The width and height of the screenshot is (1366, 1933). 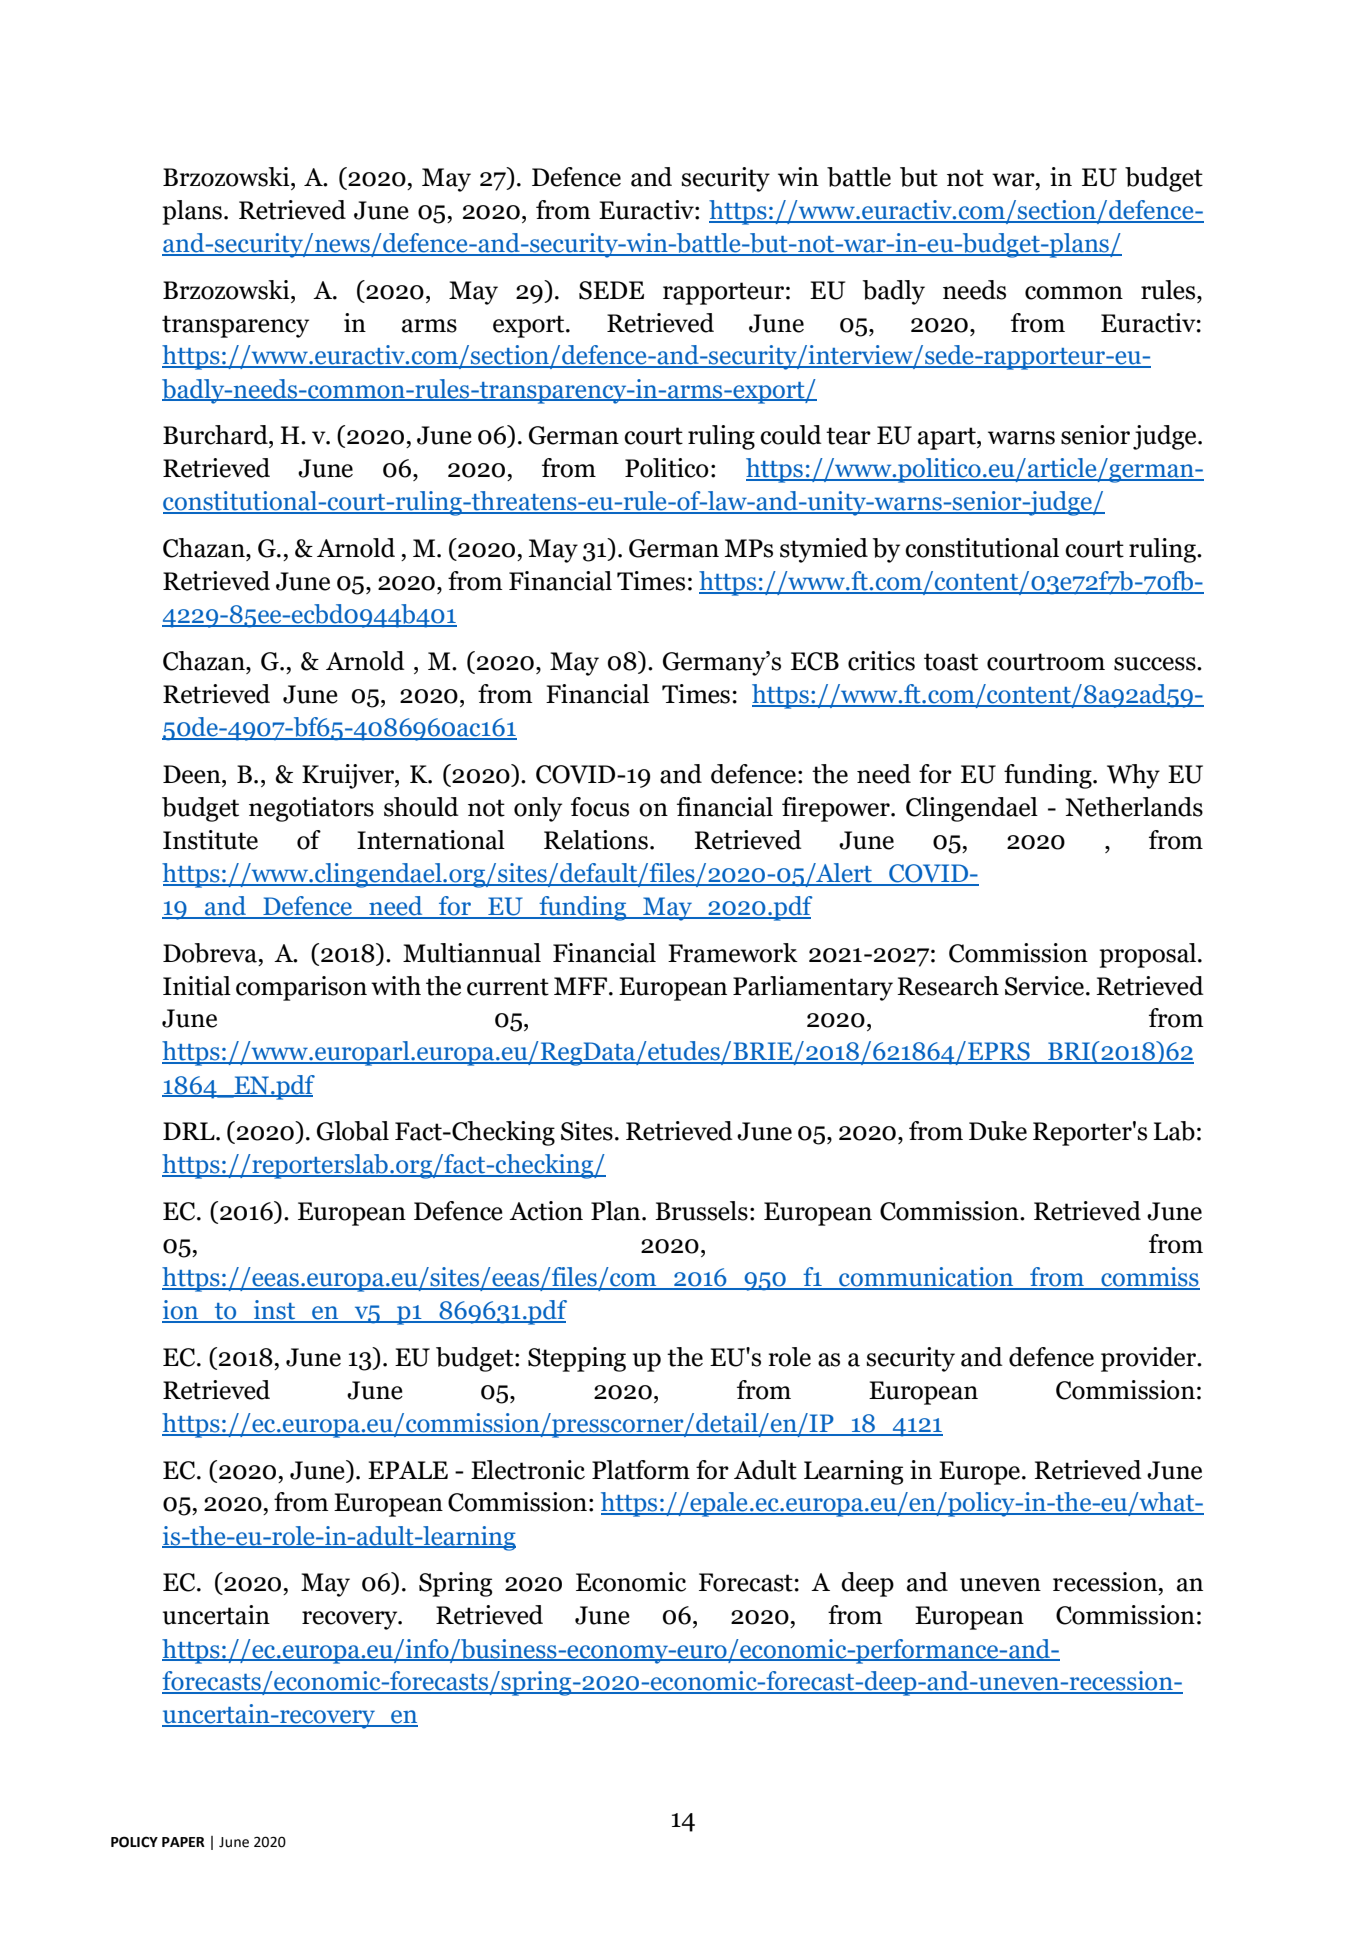 What do you see at coordinates (353, 1131) in the screenshot?
I see `Global` at bounding box center [353, 1131].
